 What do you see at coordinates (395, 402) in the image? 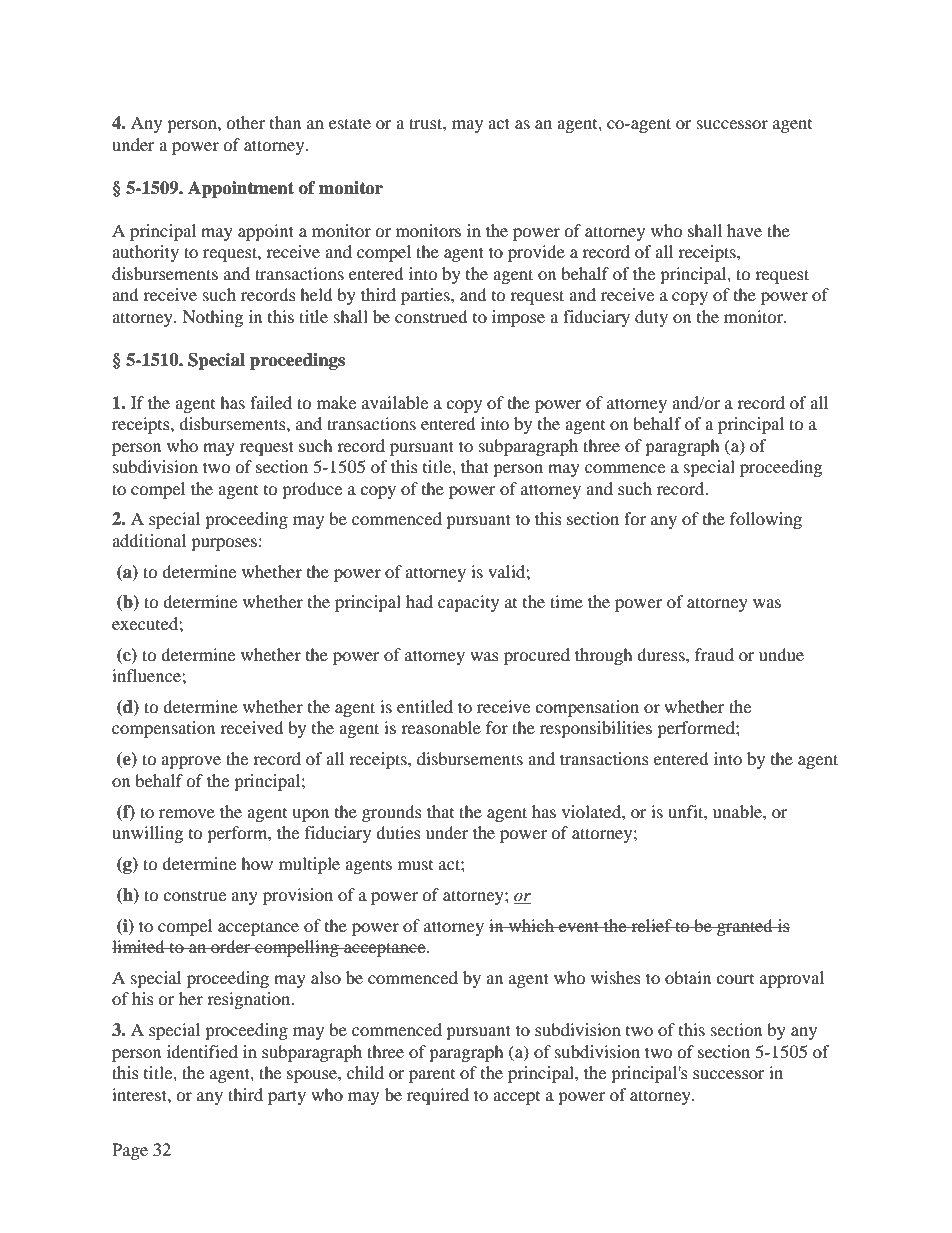
I see `available` at bounding box center [395, 402].
